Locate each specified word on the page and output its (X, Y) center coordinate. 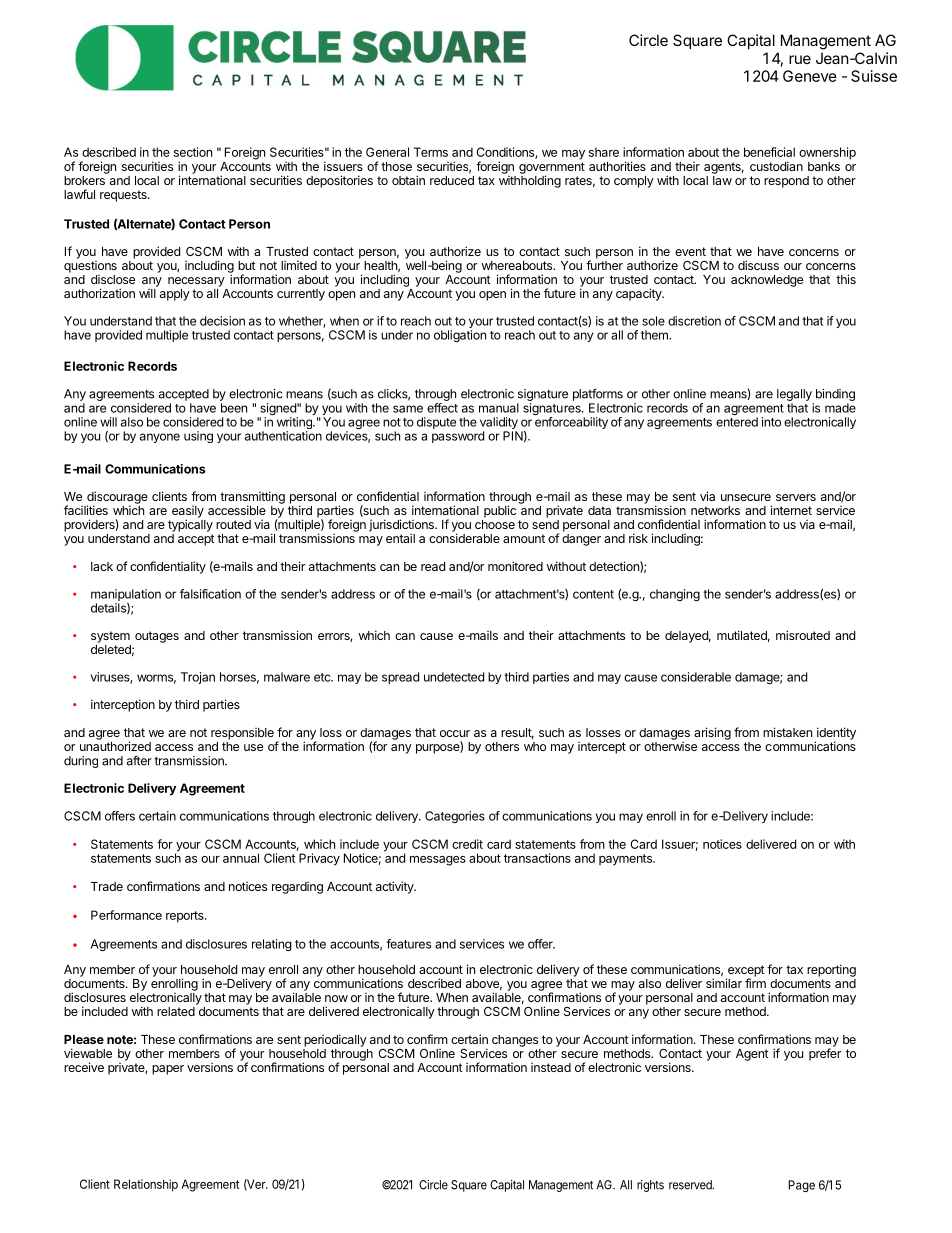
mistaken (787, 732)
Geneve (810, 76)
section (193, 152)
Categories (455, 817)
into (771, 422)
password (458, 437)
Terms (431, 152)
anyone (160, 438)
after (139, 760)
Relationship (146, 1185)
